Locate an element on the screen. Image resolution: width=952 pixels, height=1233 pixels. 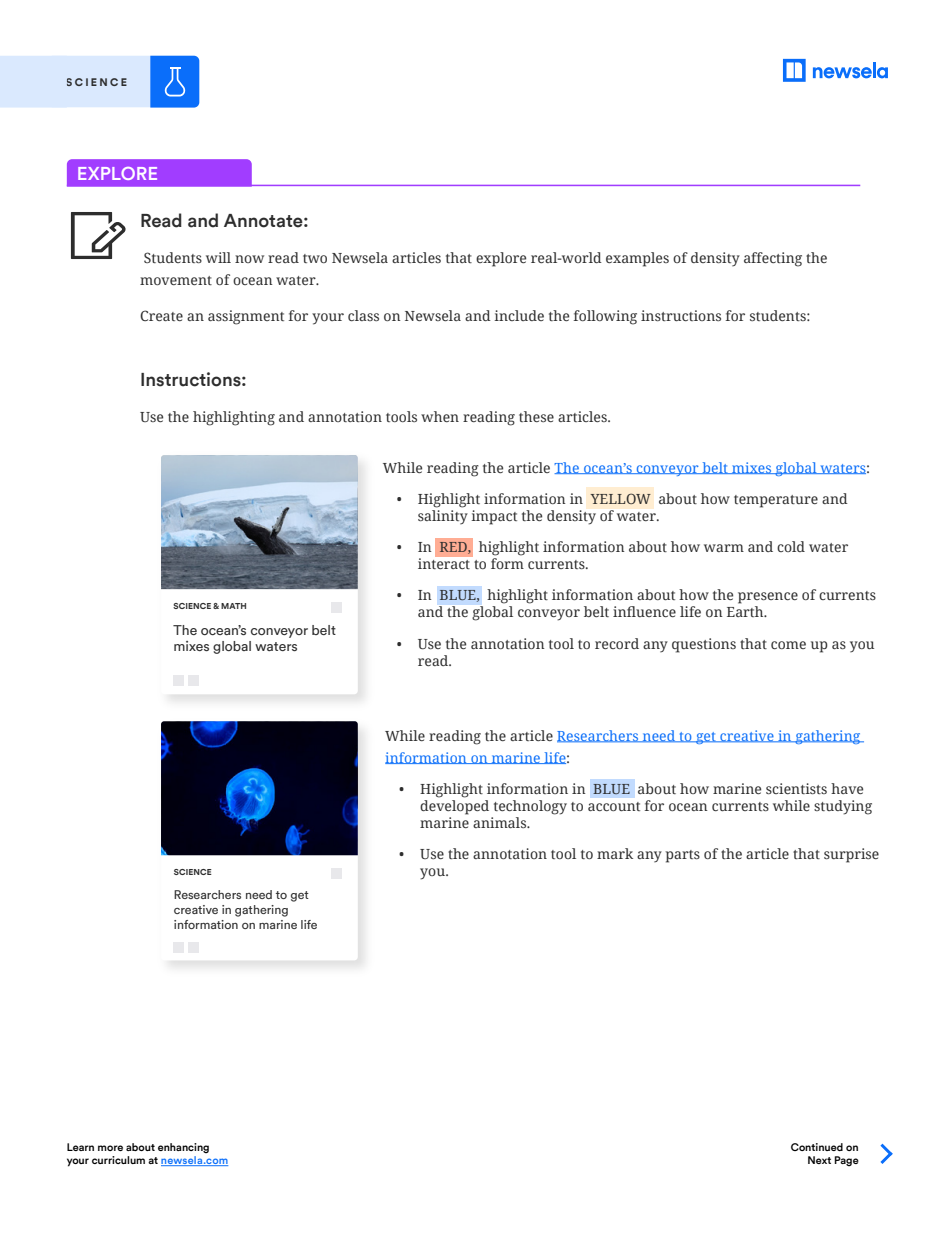
movement is located at coordinates (176, 280).
